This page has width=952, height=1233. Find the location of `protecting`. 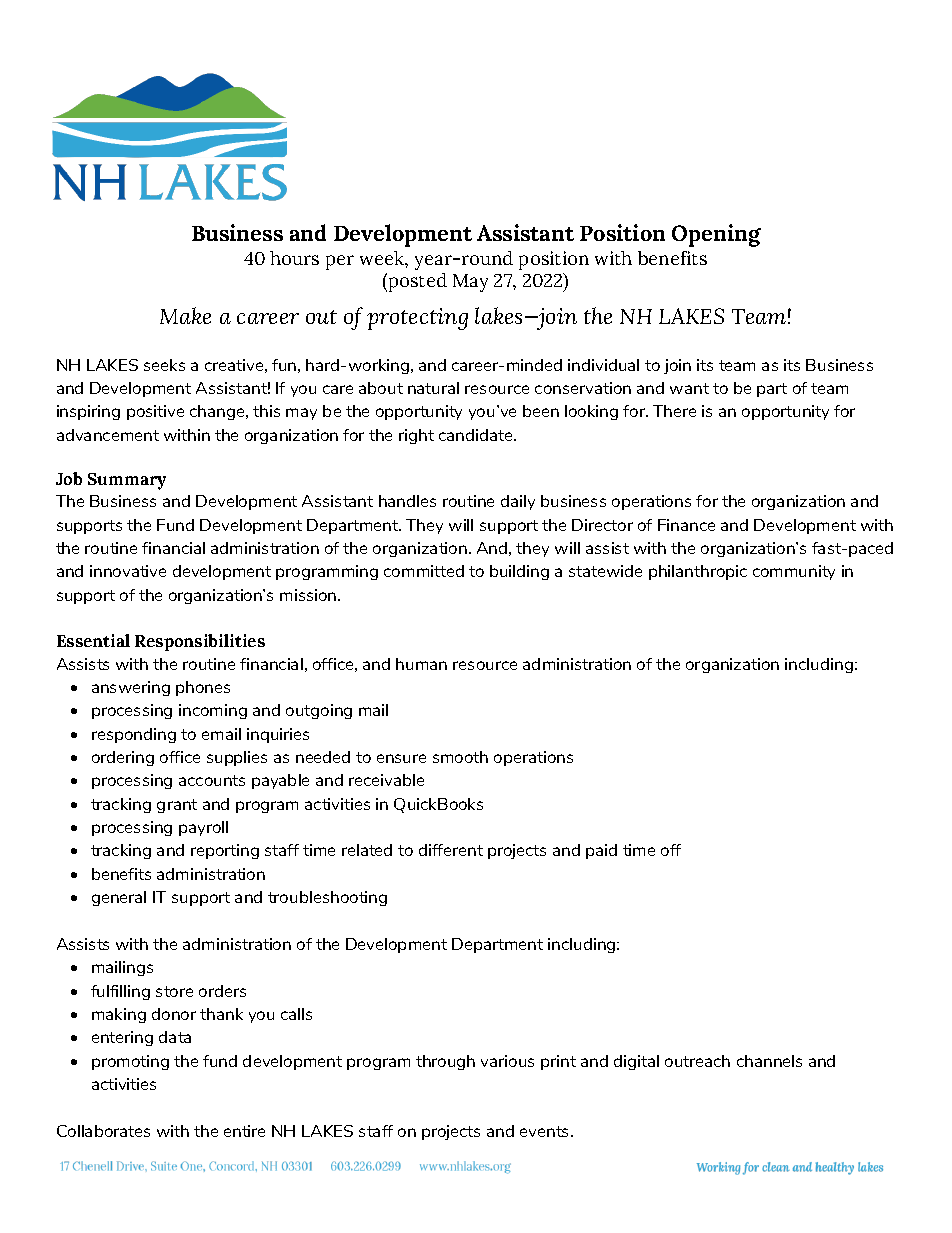

protecting is located at coordinates (417, 319).
